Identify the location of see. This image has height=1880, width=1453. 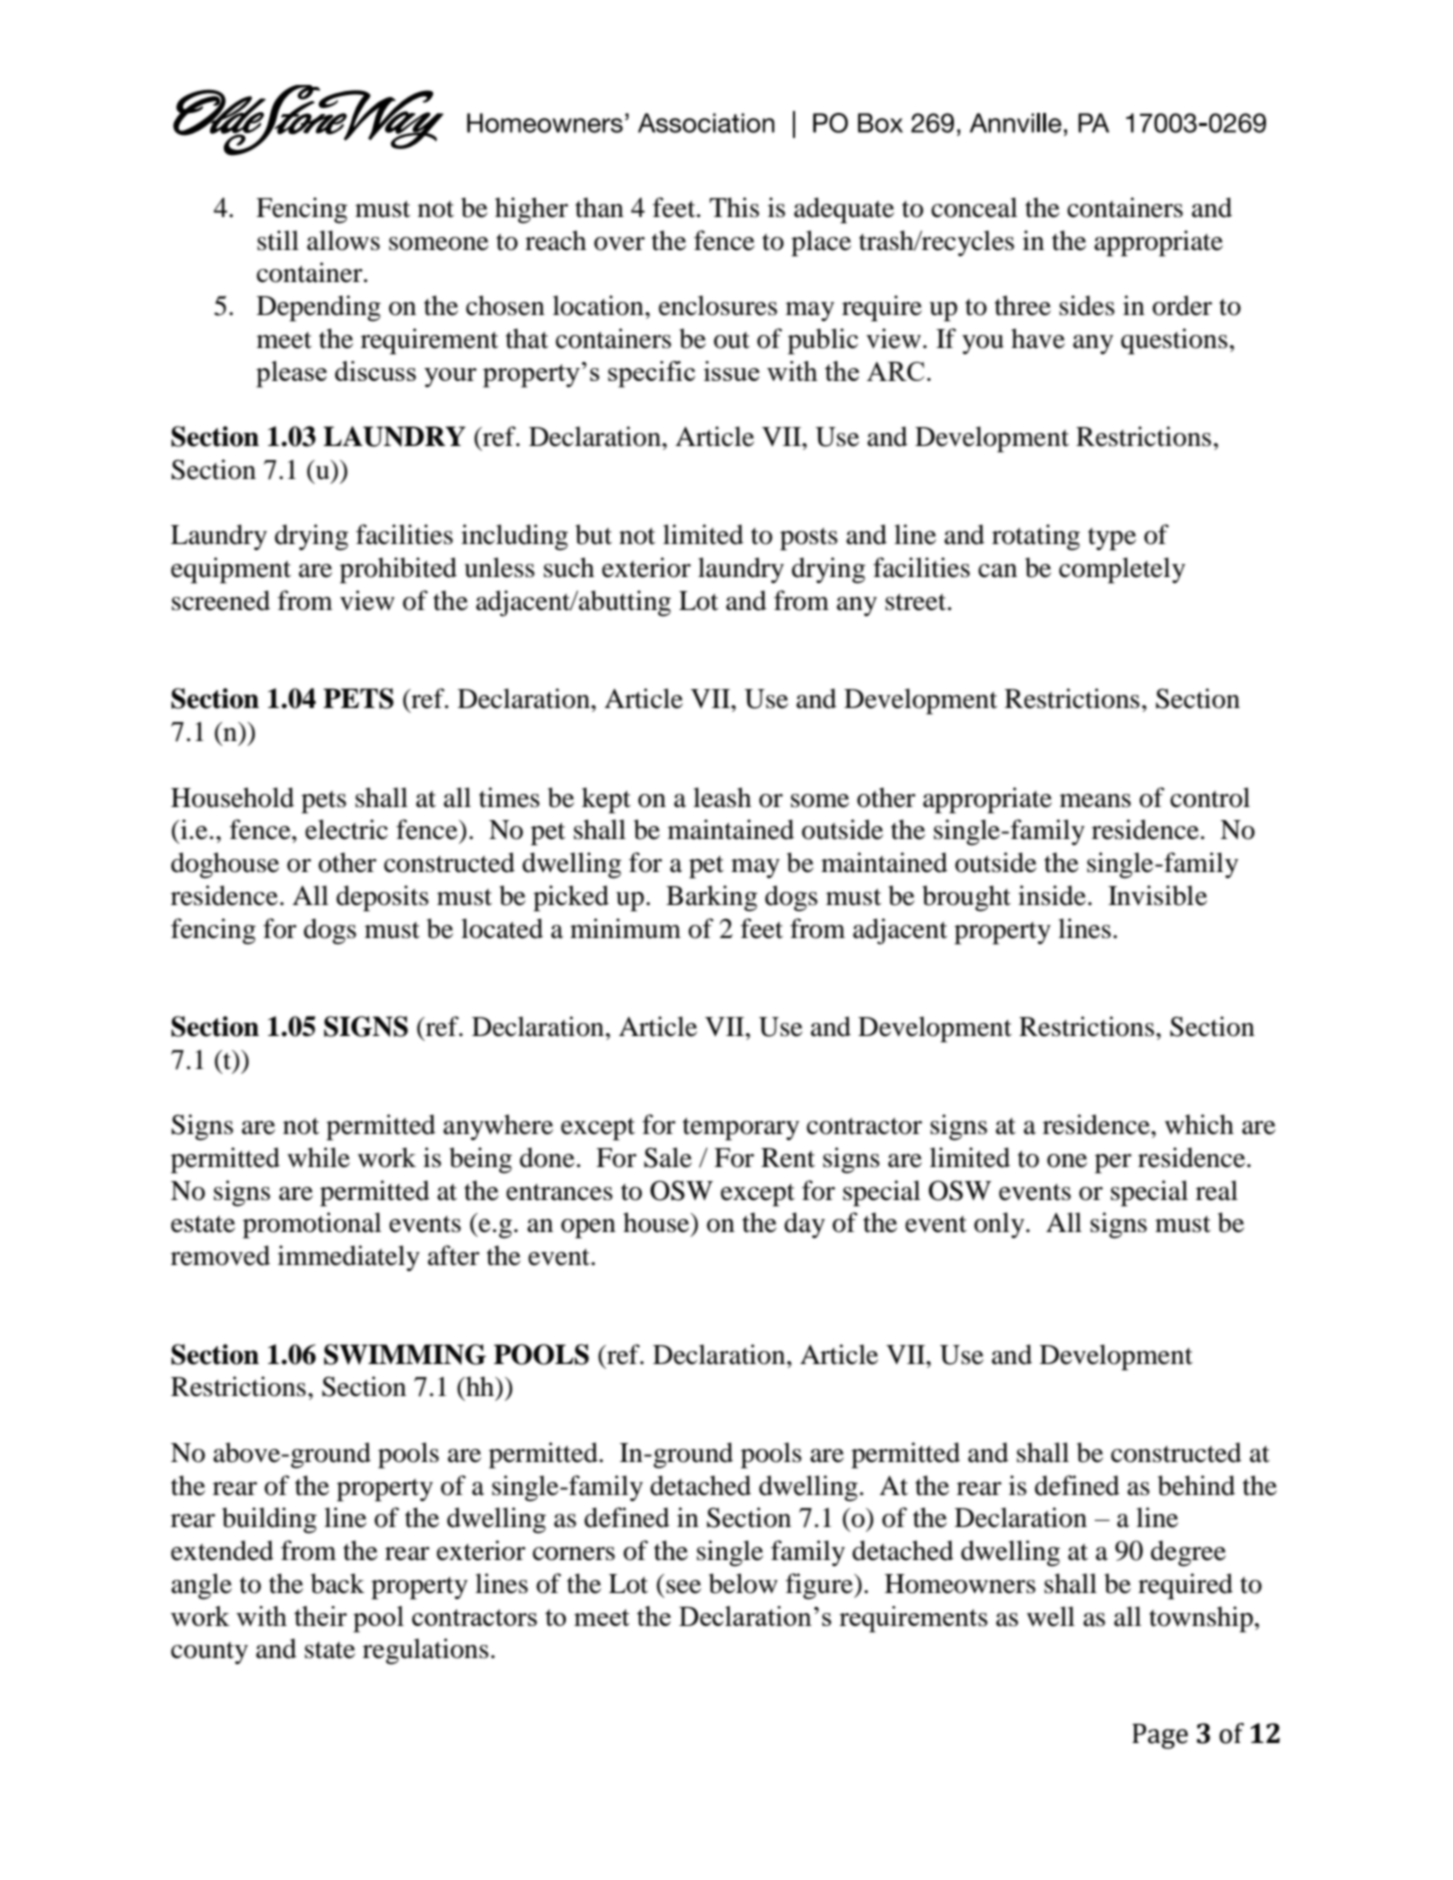
(683, 1587).
